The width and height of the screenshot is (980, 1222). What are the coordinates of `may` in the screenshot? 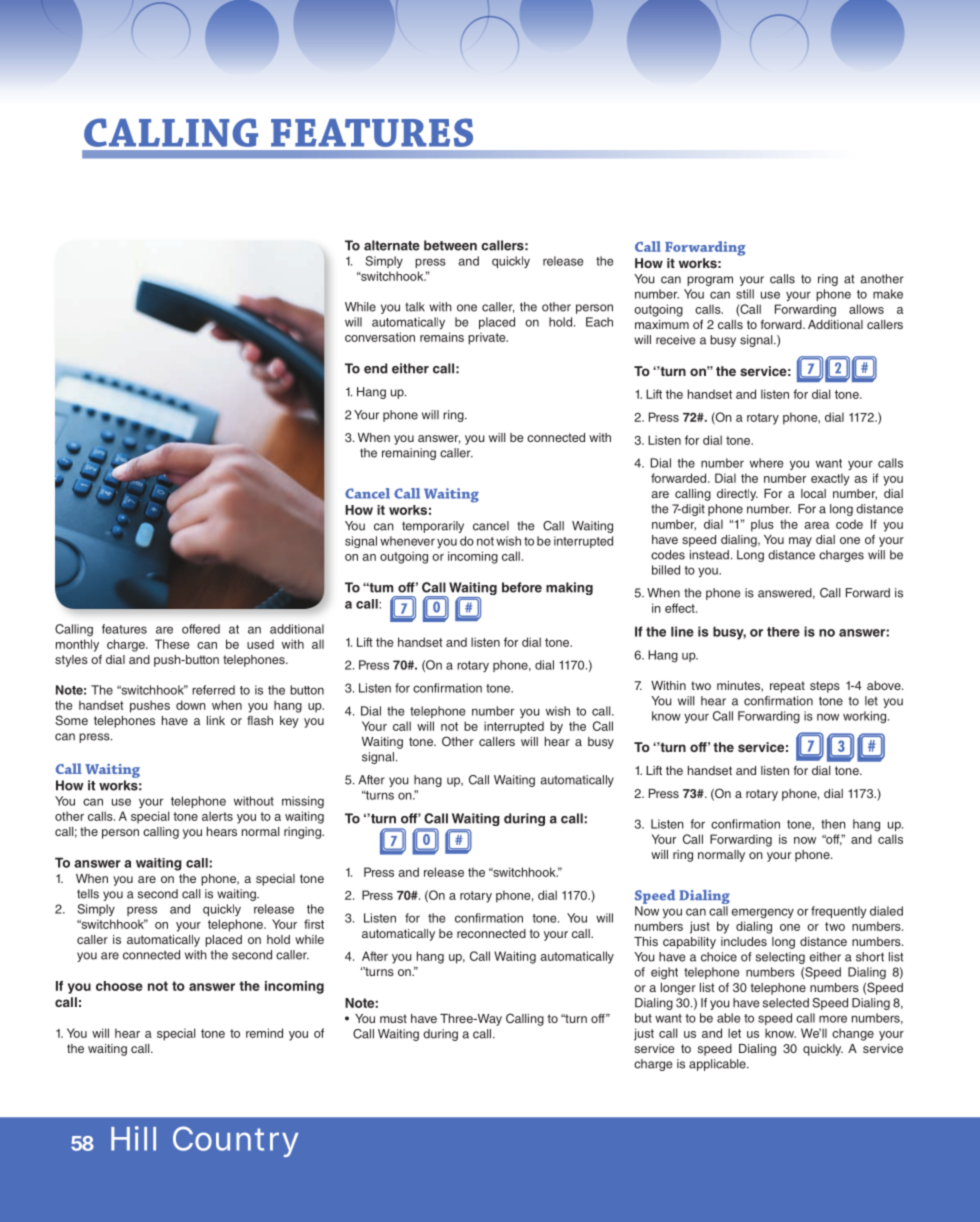 It's located at (800, 542).
